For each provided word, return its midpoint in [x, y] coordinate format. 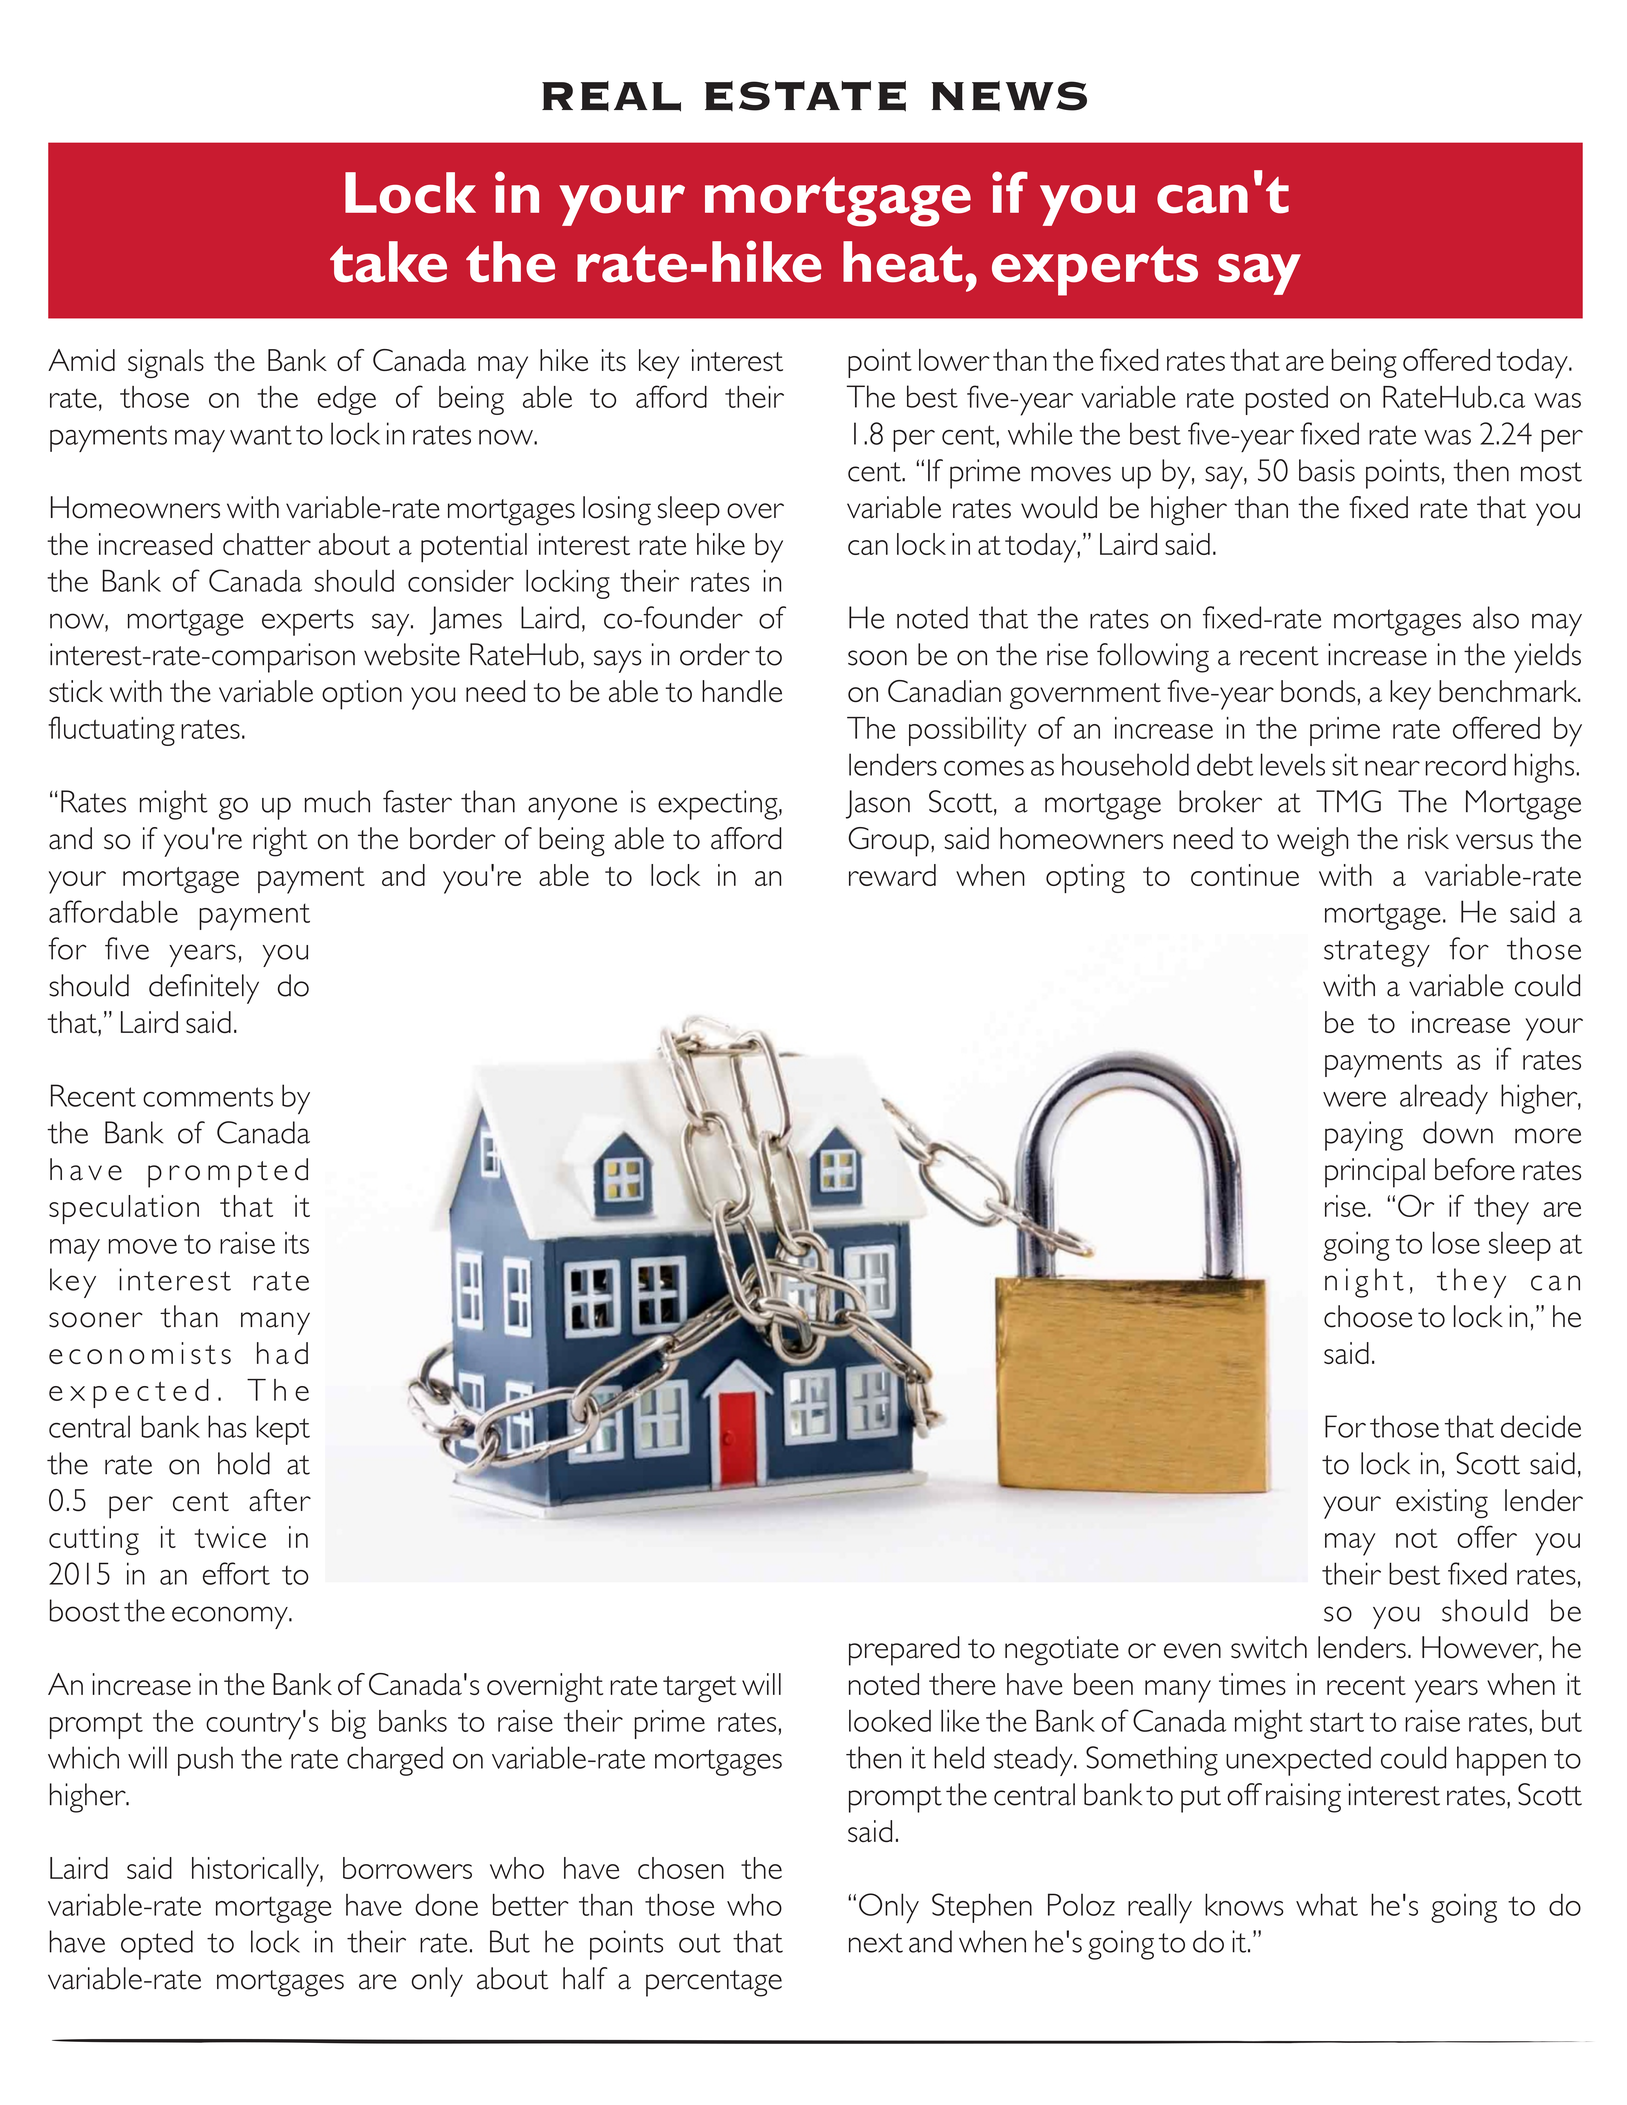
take [388, 262]
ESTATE [805, 96]
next [876, 1943]
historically [256, 1872]
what [1327, 1904]
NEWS [1009, 96]
